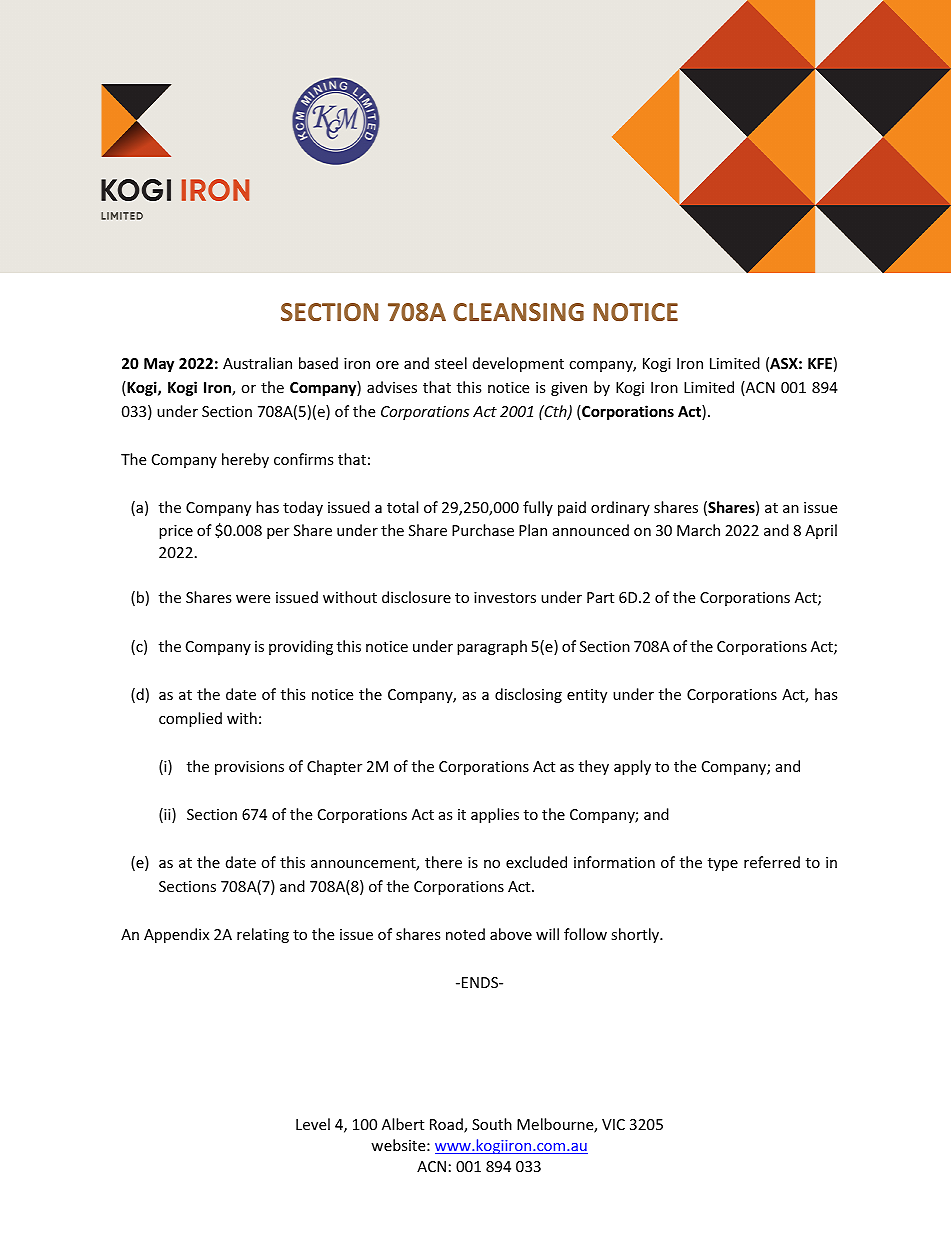 Image resolution: width=952 pixels, height=1233 pixels. What do you see at coordinates (569, 389) in the document?
I see `given` at bounding box center [569, 389].
